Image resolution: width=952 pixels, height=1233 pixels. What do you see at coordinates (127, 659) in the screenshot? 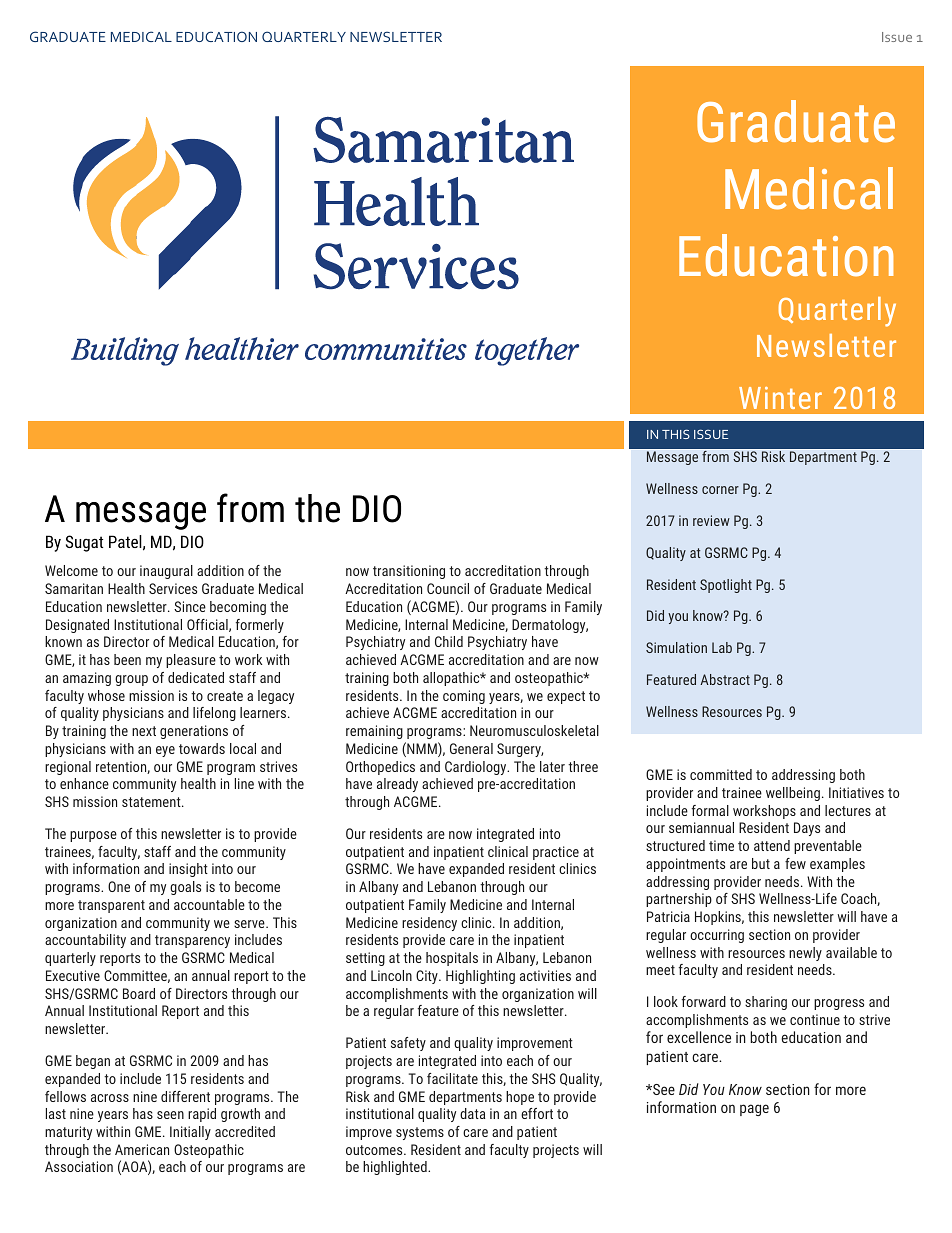
I see `been` at bounding box center [127, 659].
